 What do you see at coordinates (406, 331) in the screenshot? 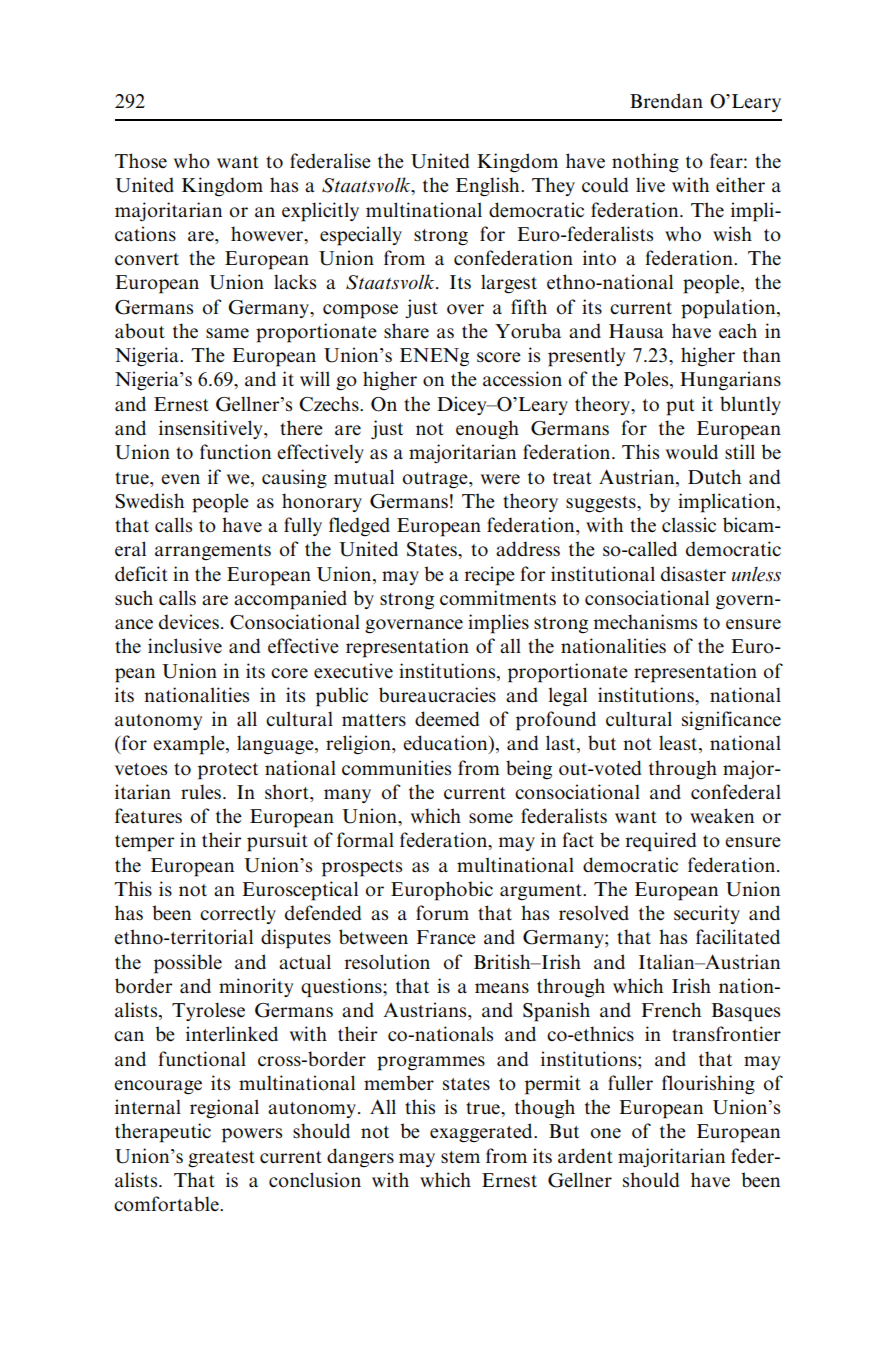
I see `share` at bounding box center [406, 331].
